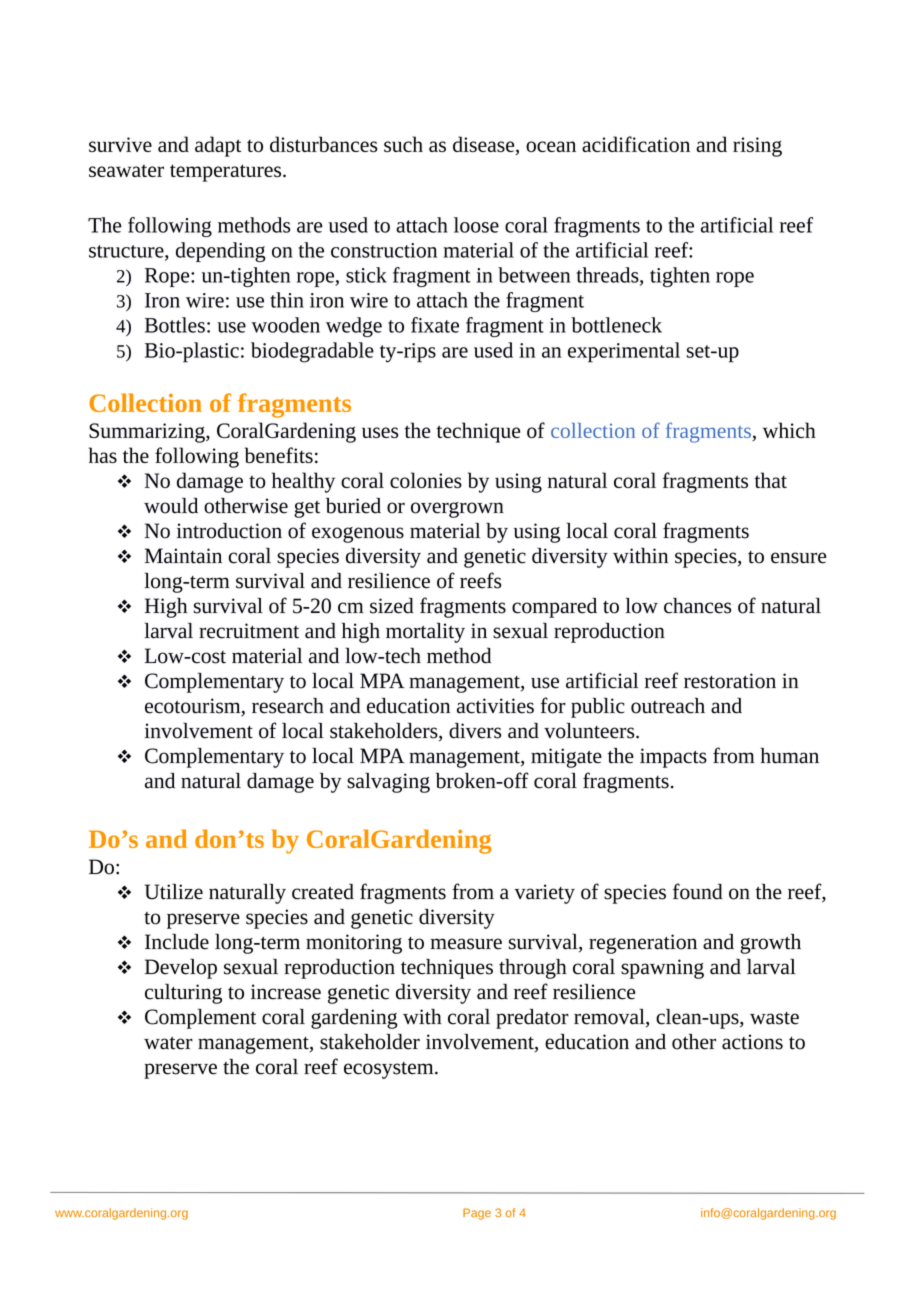 Image resolution: width=924 pixels, height=1308 pixels. I want to click on found, so click(698, 891).
